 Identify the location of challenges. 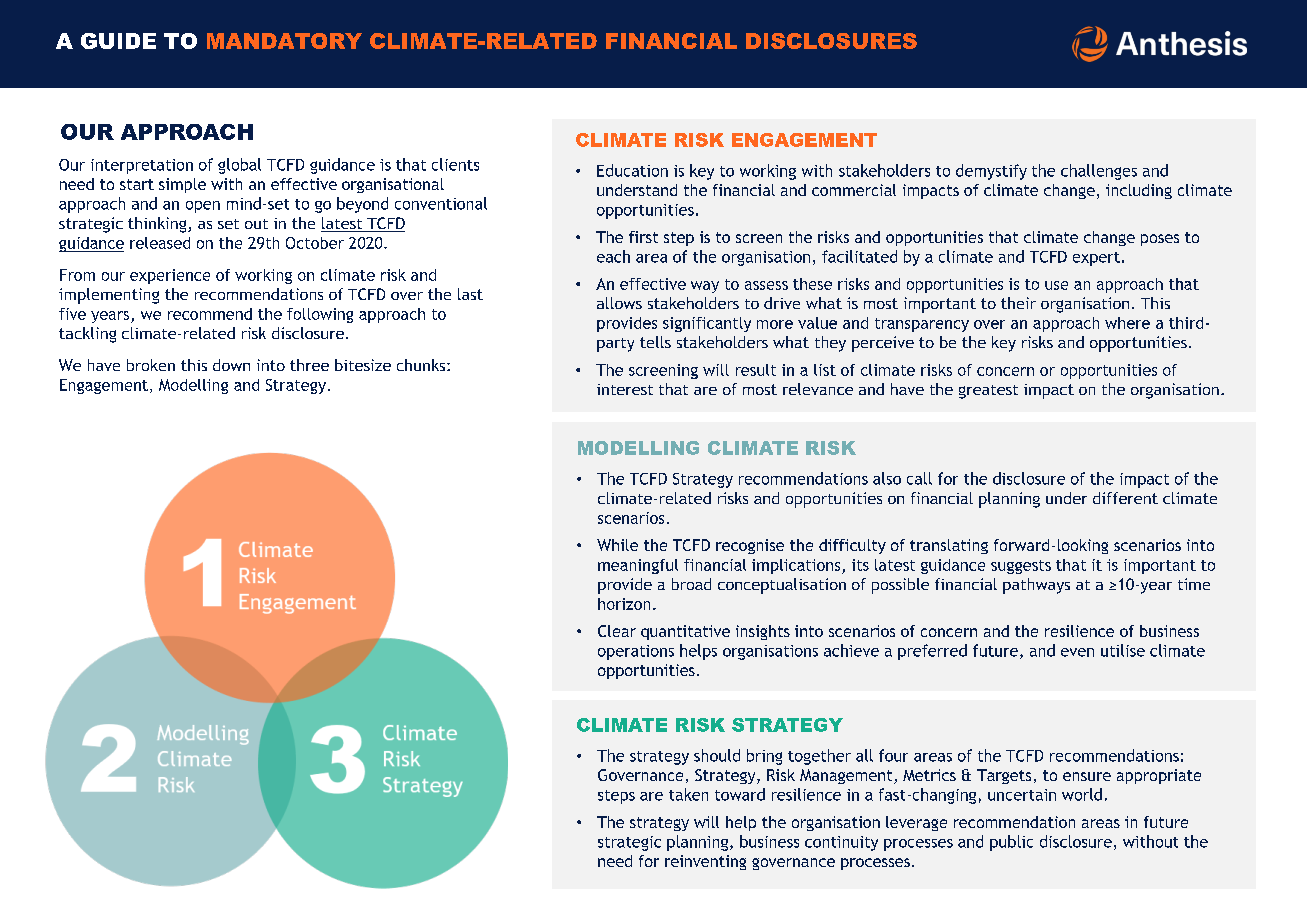
(1099, 172).
